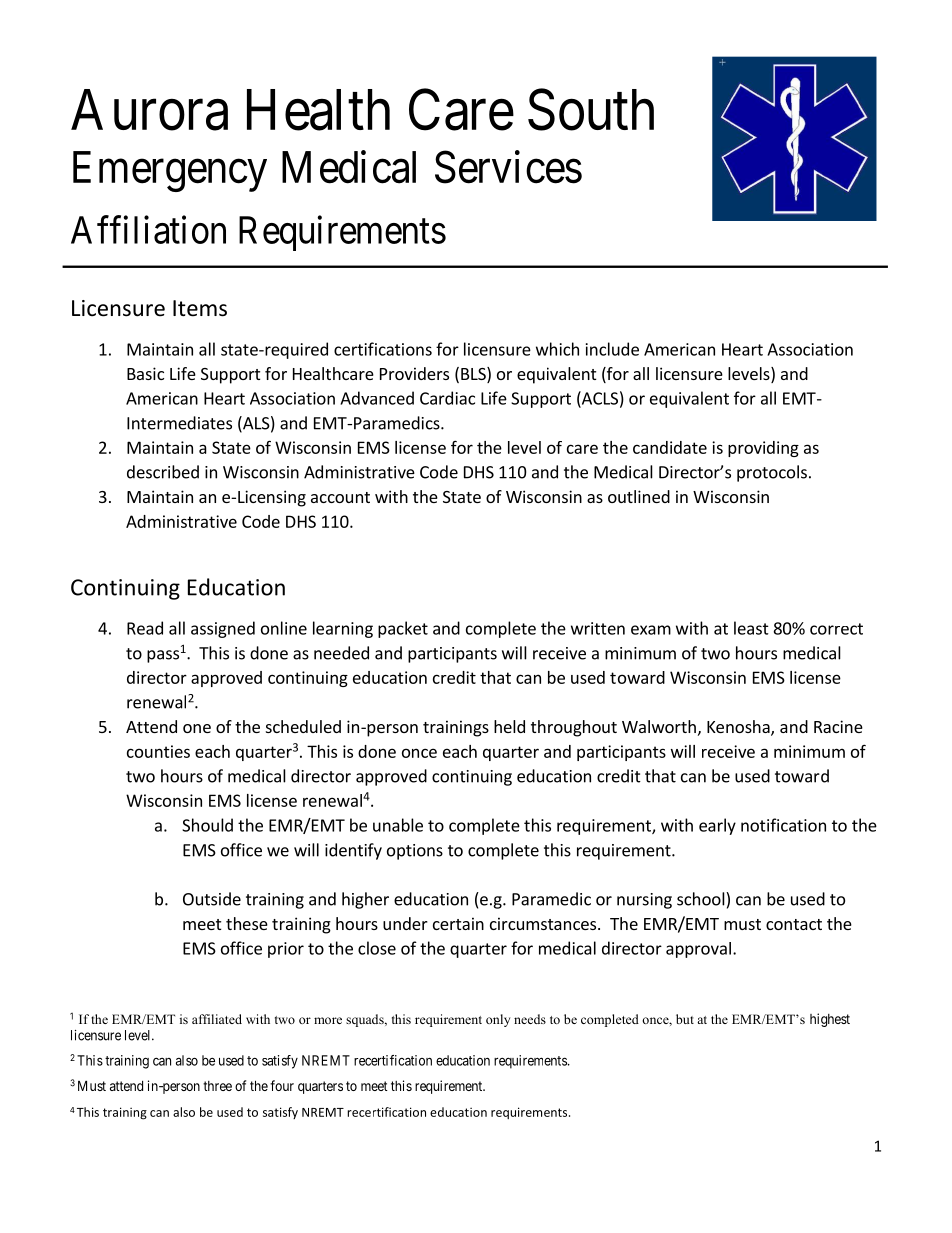 The height and width of the document is (1233, 952). What do you see at coordinates (447, 398) in the document?
I see `Cardiac` at bounding box center [447, 398].
